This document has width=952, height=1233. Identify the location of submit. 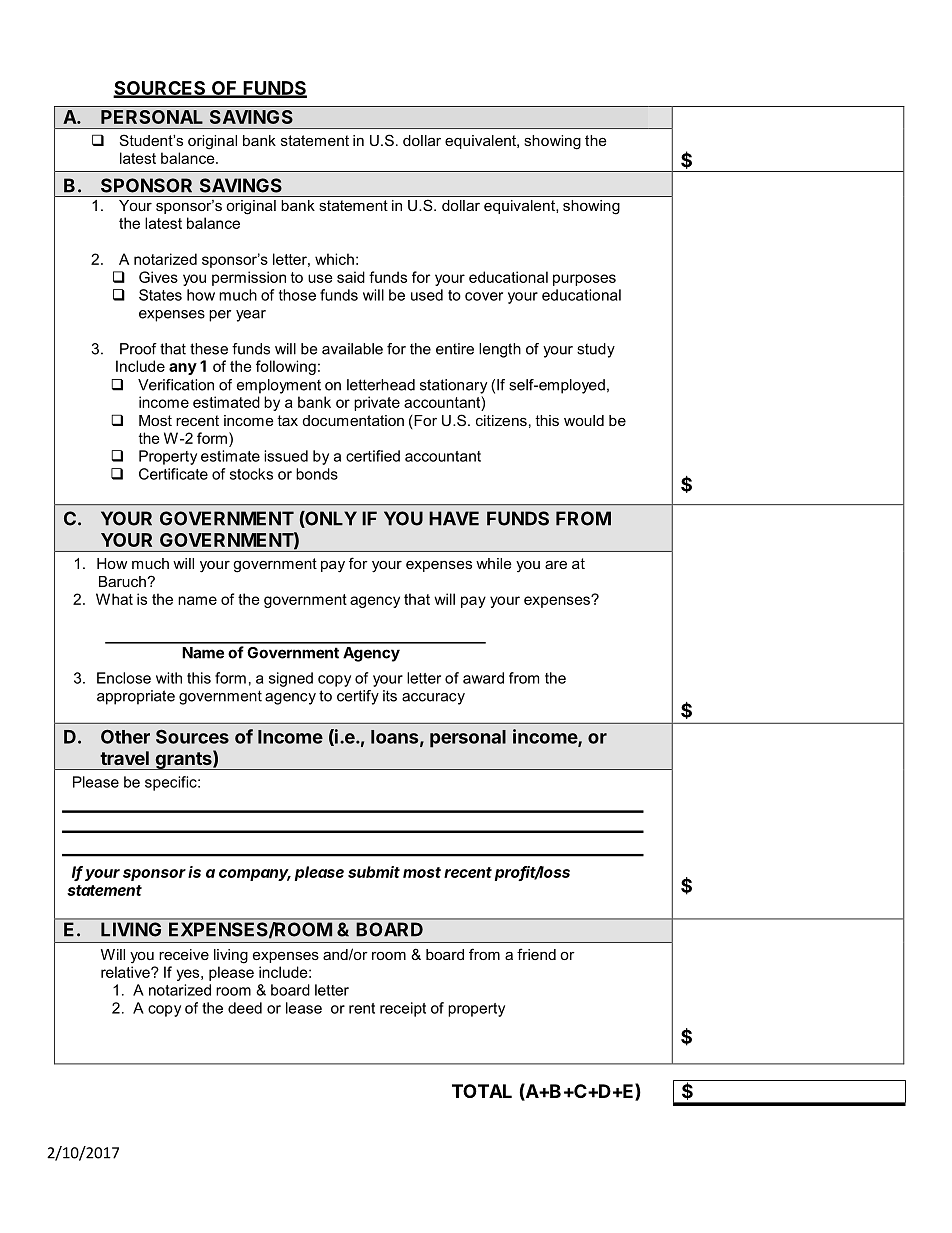
(374, 872).
